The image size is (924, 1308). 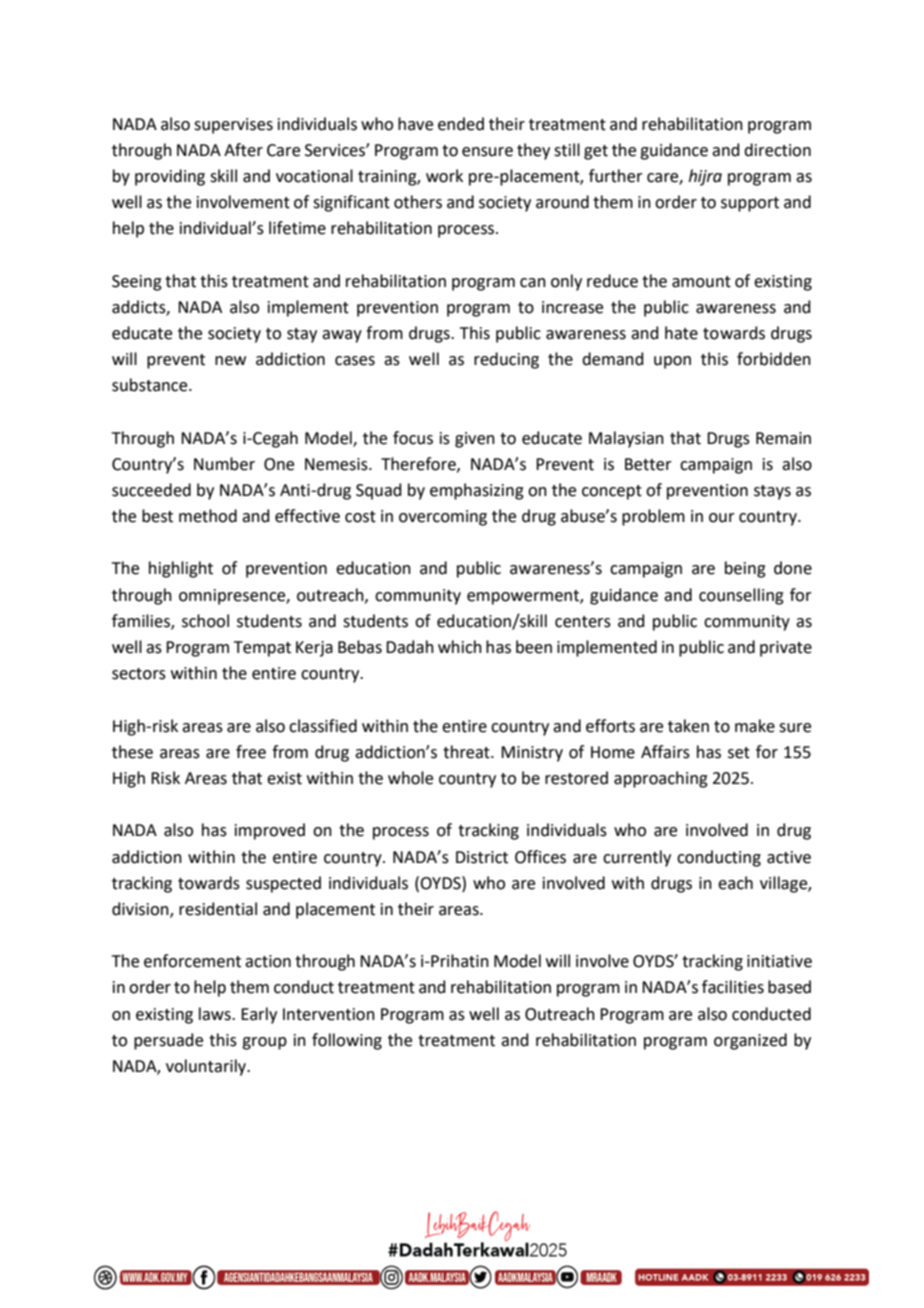 I want to click on counselling, so click(x=741, y=596).
